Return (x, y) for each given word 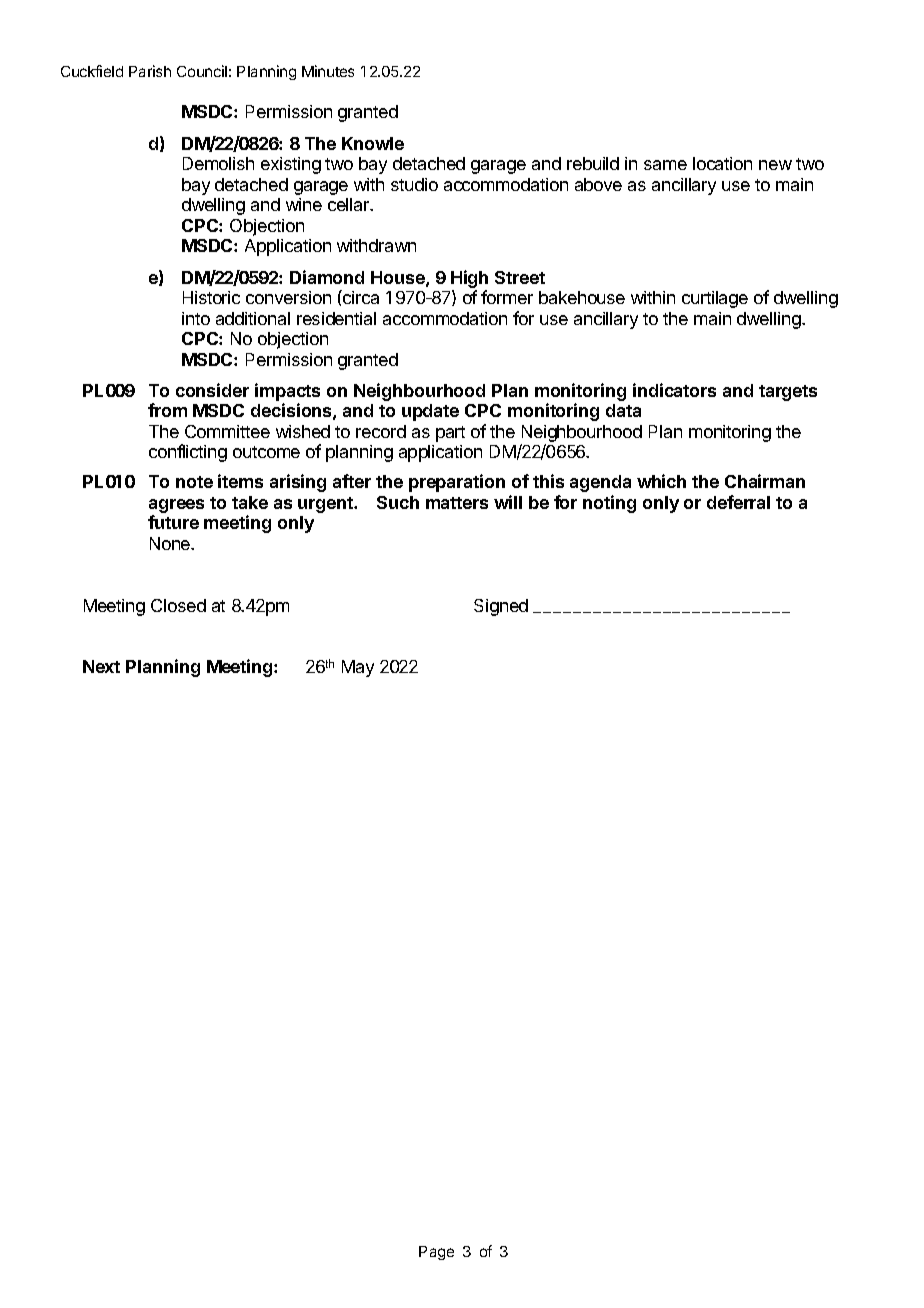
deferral (738, 502)
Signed (501, 607)
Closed (178, 605)
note (194, 482)
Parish (150, 71)
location (722, 163)
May (358, 668)
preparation (457, 483)
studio (414, 184)
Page (436, 1253)
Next (101, 666)
